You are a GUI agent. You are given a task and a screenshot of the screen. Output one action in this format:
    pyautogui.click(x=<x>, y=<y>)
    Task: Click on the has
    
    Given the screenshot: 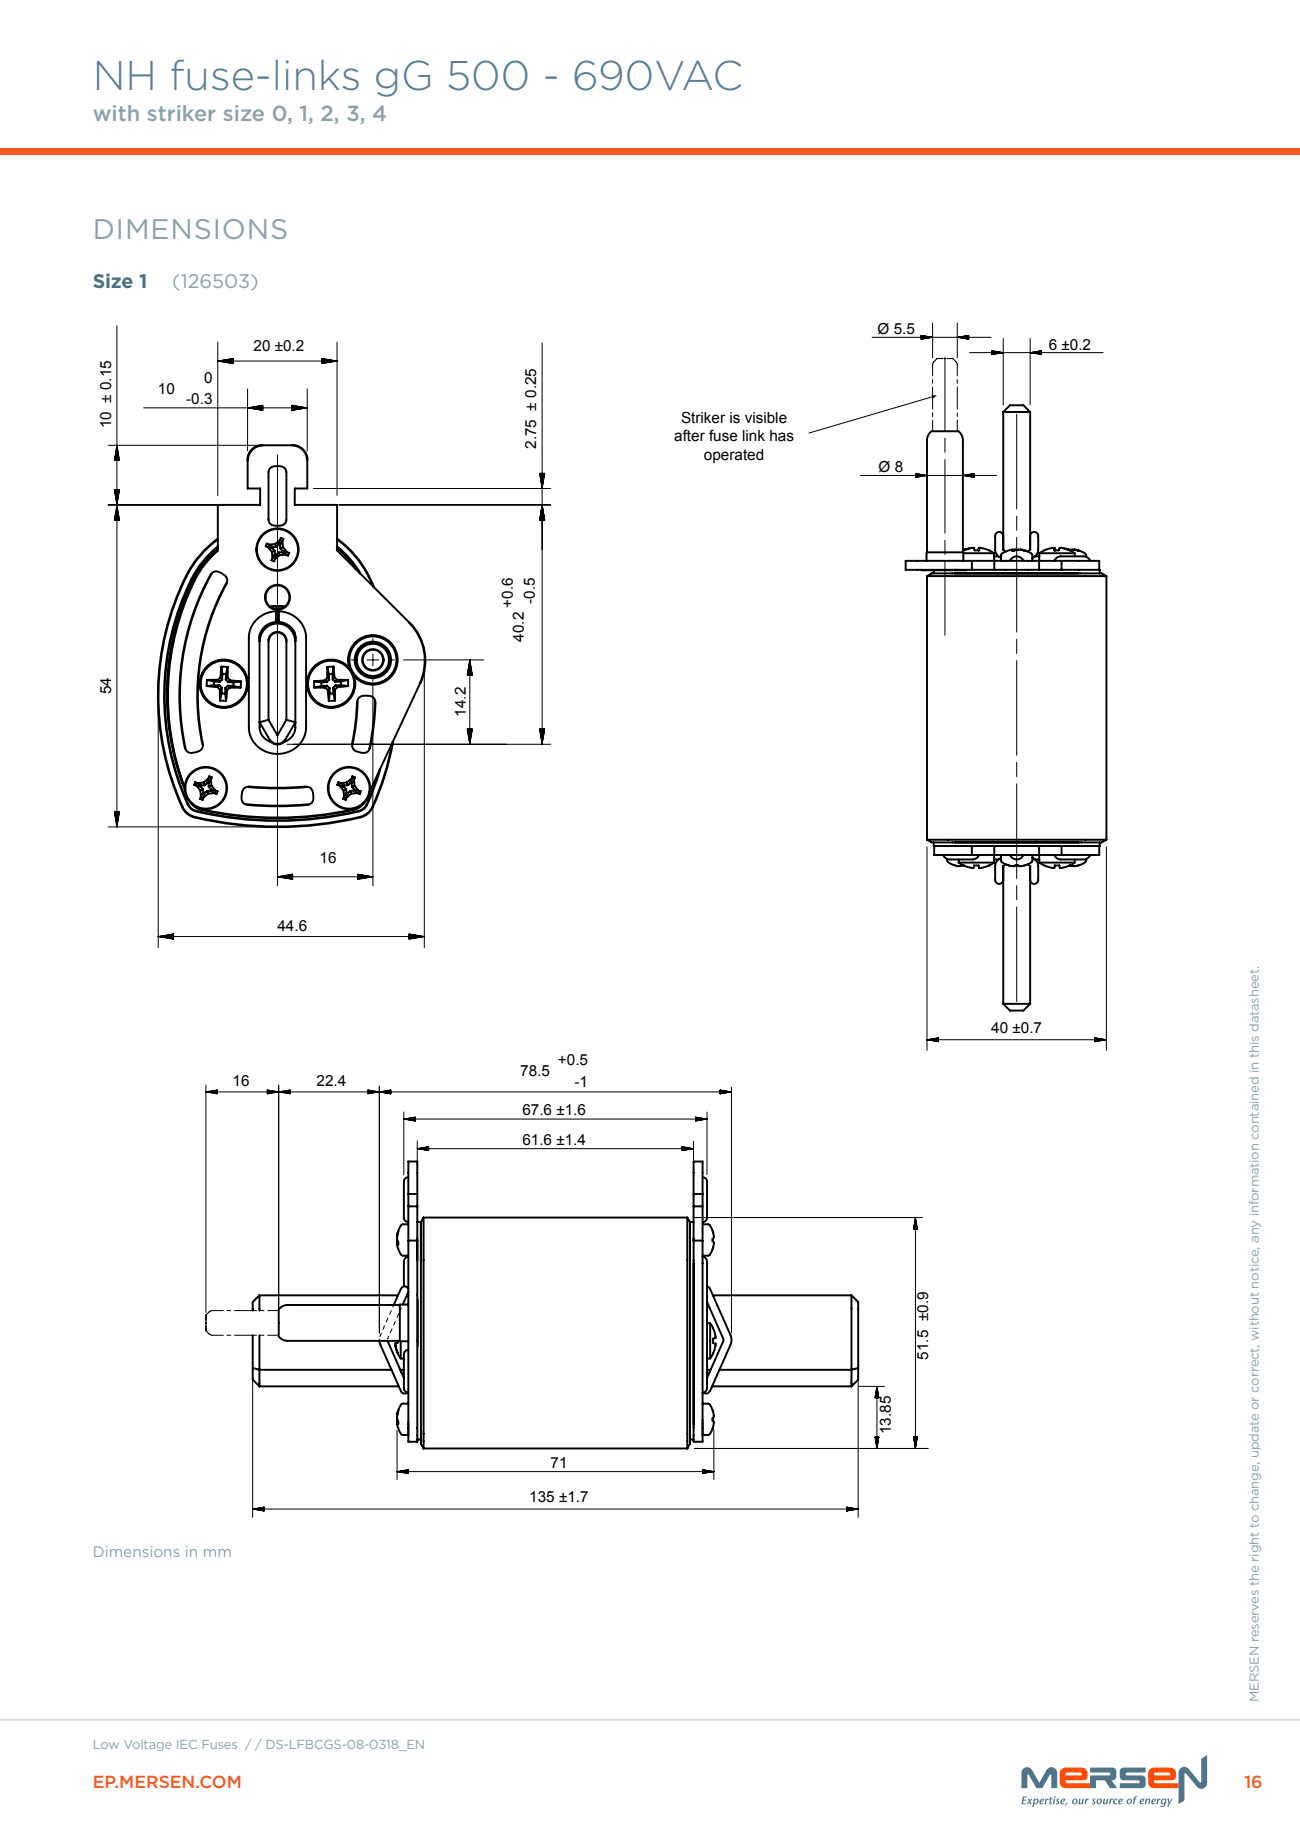 What is the action you would take?
    pyautogui.click(x=782, y=436)
